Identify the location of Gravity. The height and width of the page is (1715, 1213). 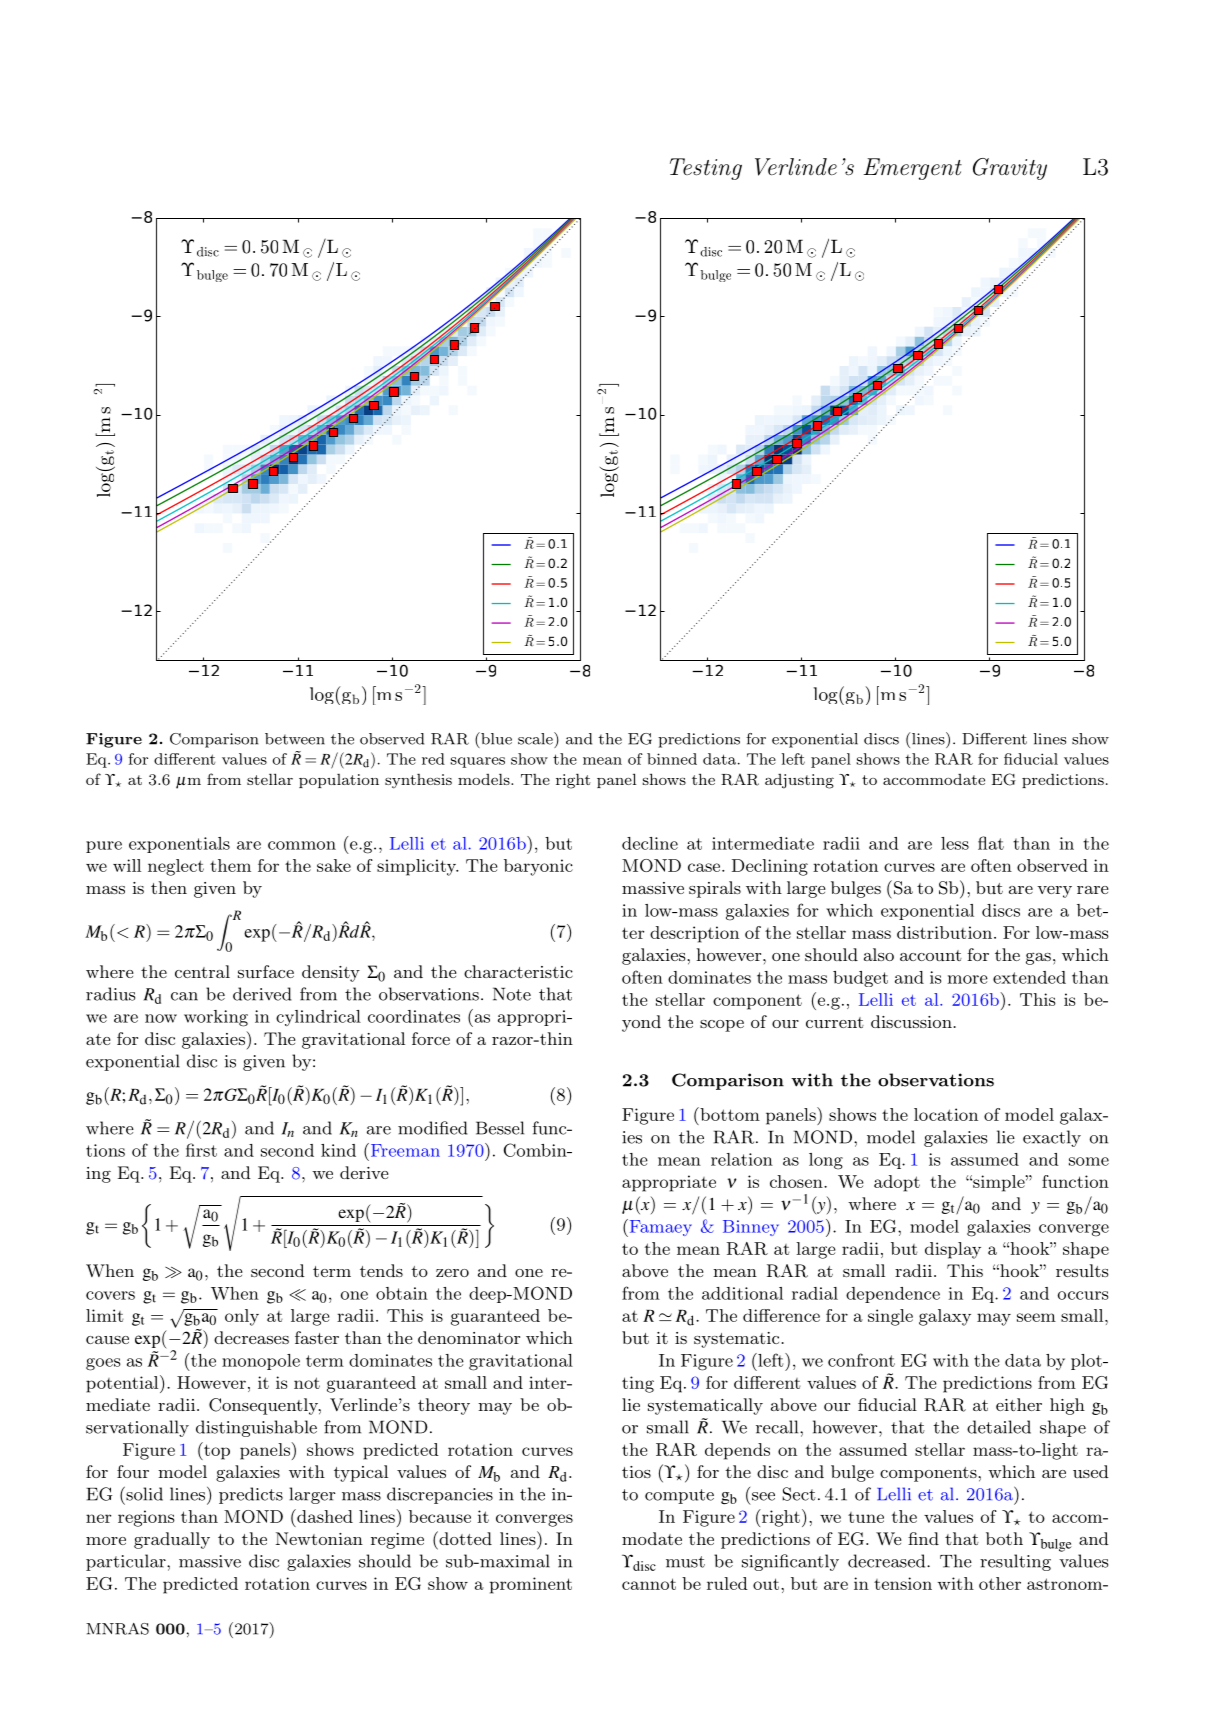
(1010, 169).
